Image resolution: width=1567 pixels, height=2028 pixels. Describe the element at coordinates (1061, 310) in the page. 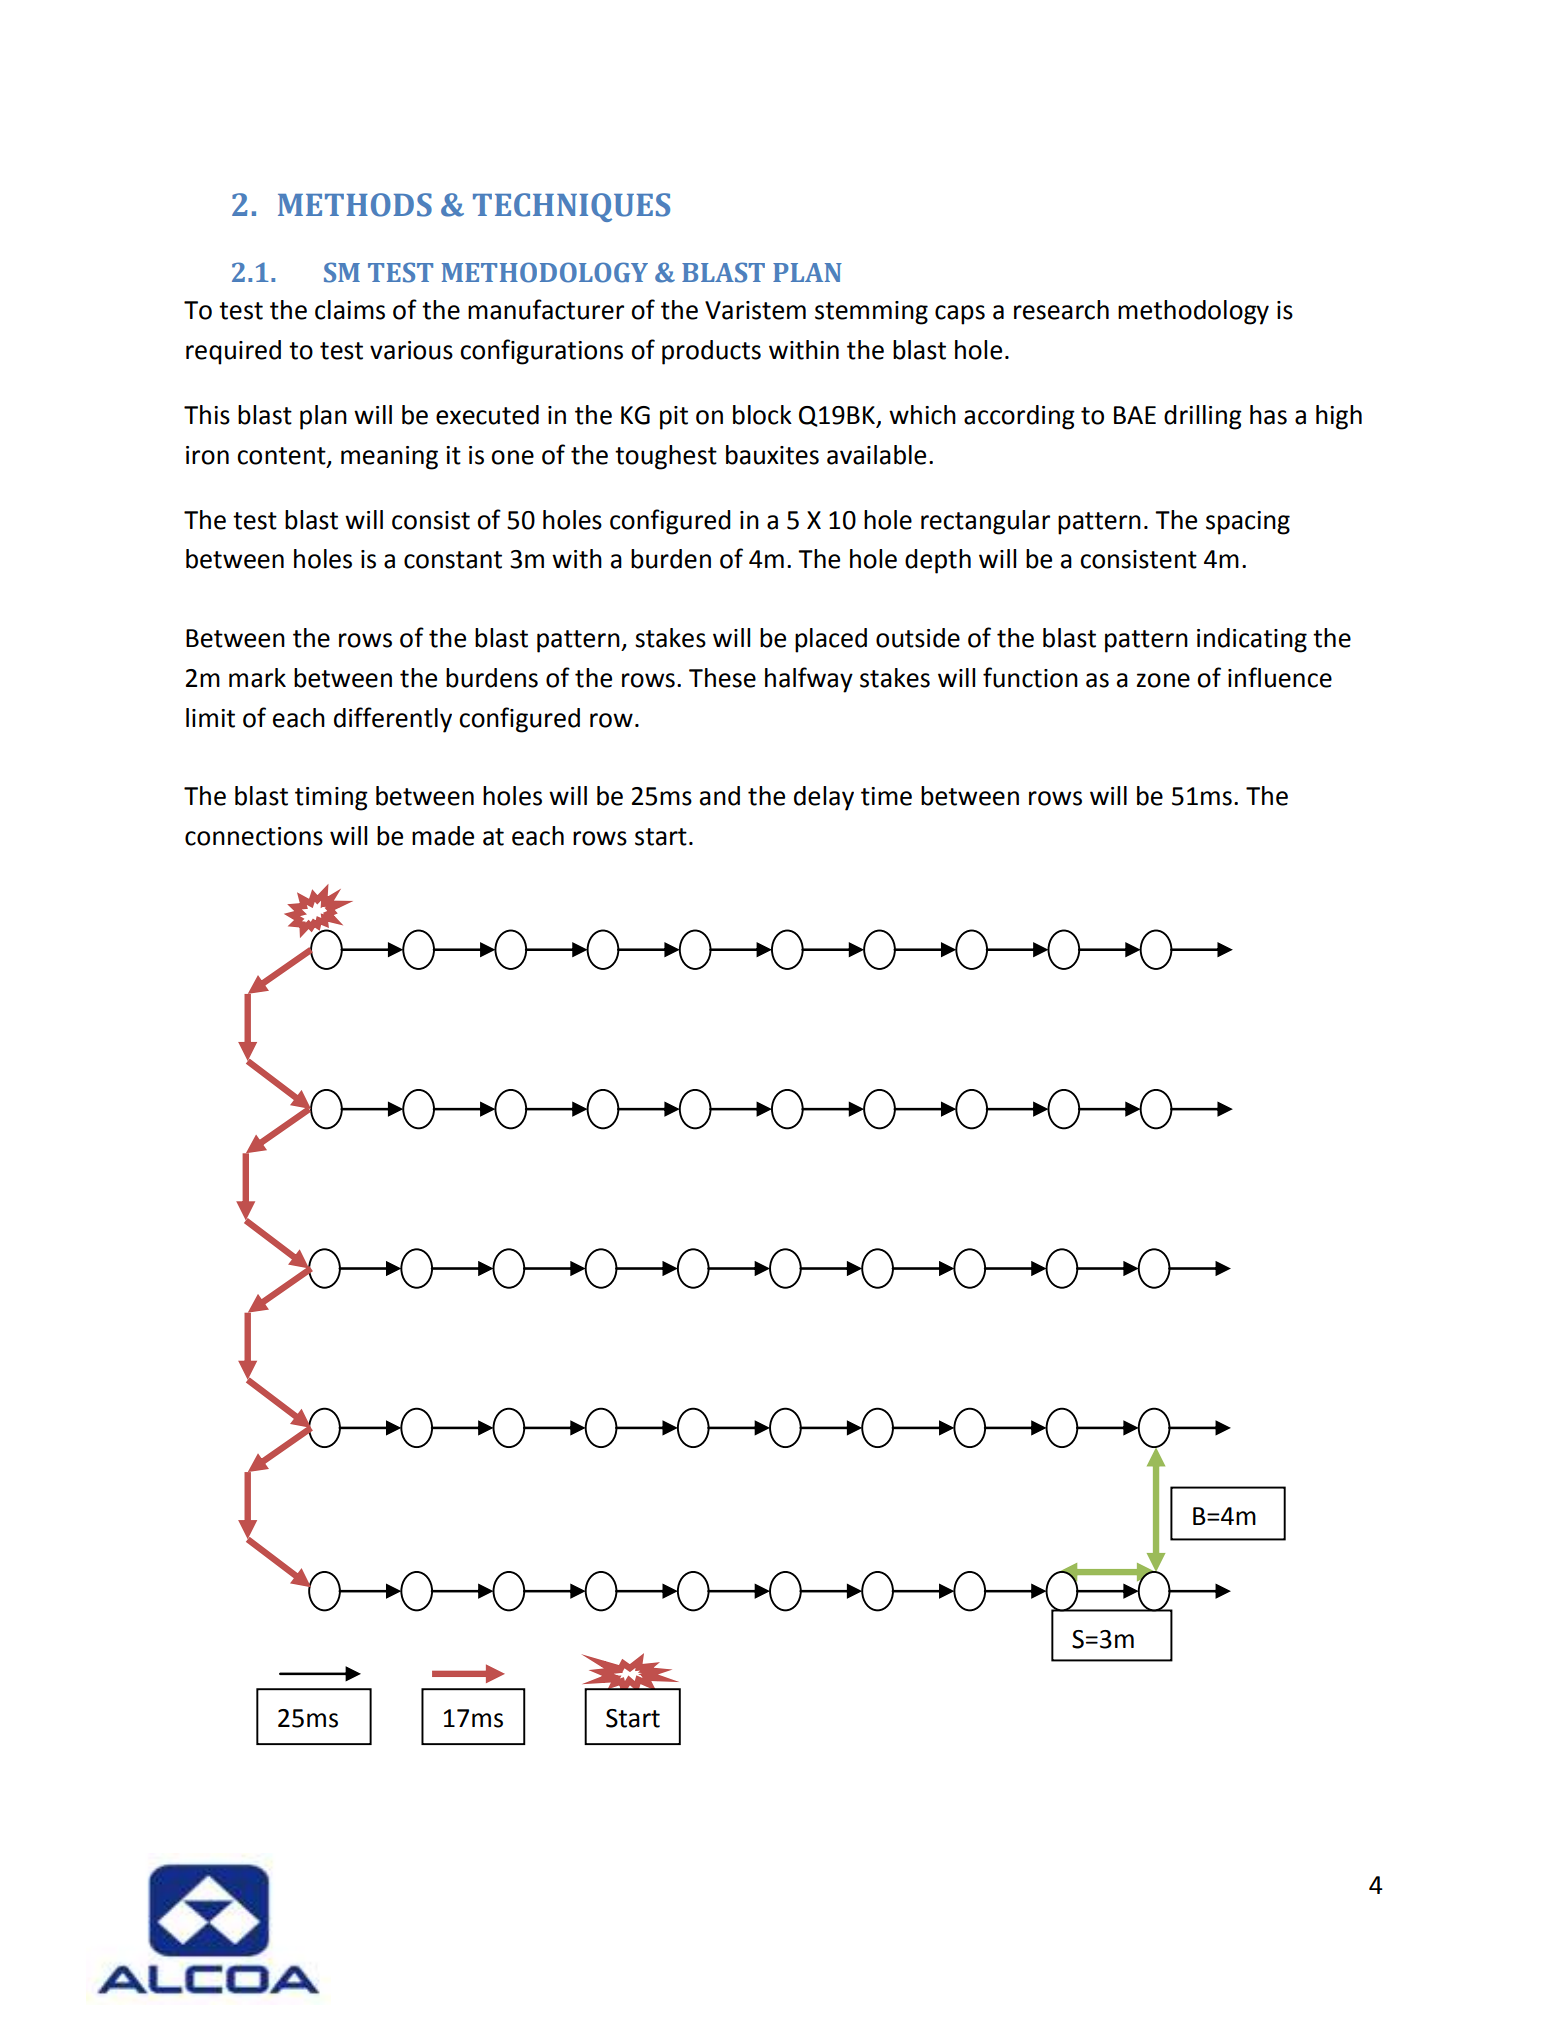

I see `research` at that location.
